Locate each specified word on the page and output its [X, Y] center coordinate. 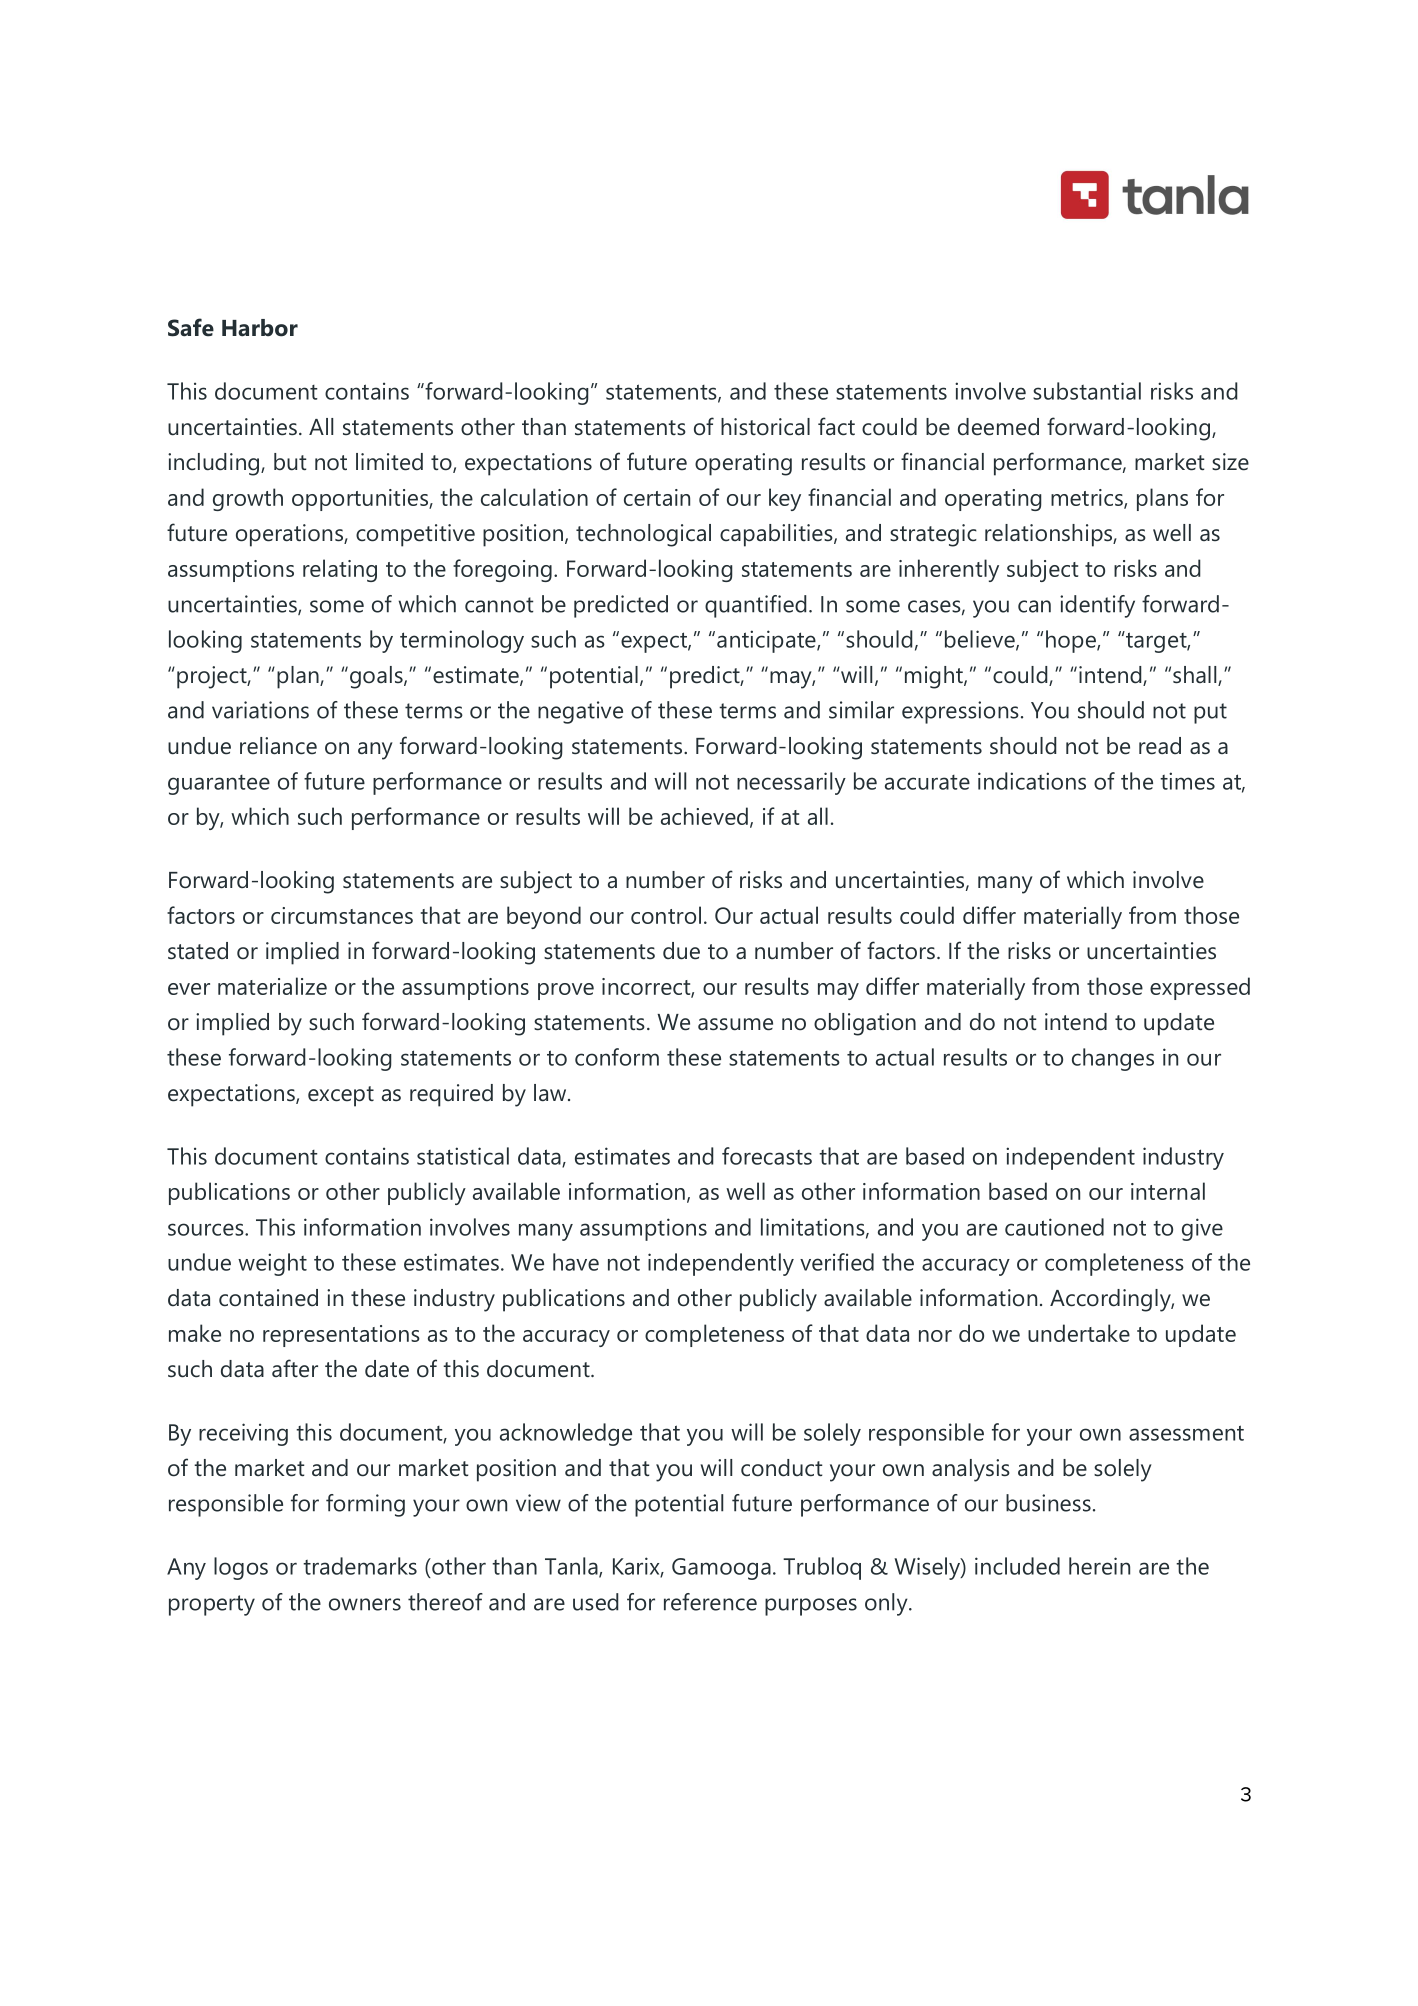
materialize [272, 986]
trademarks [360, 1566]
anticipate [767, 641]
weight [272, 1264]
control [666, 915]
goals [377, 677]
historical [765, 427]
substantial [1087, 391]
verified [837, 1262]
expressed [1200, 988]
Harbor [260, 328]
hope [1072, 641]
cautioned [1054, 1227]
